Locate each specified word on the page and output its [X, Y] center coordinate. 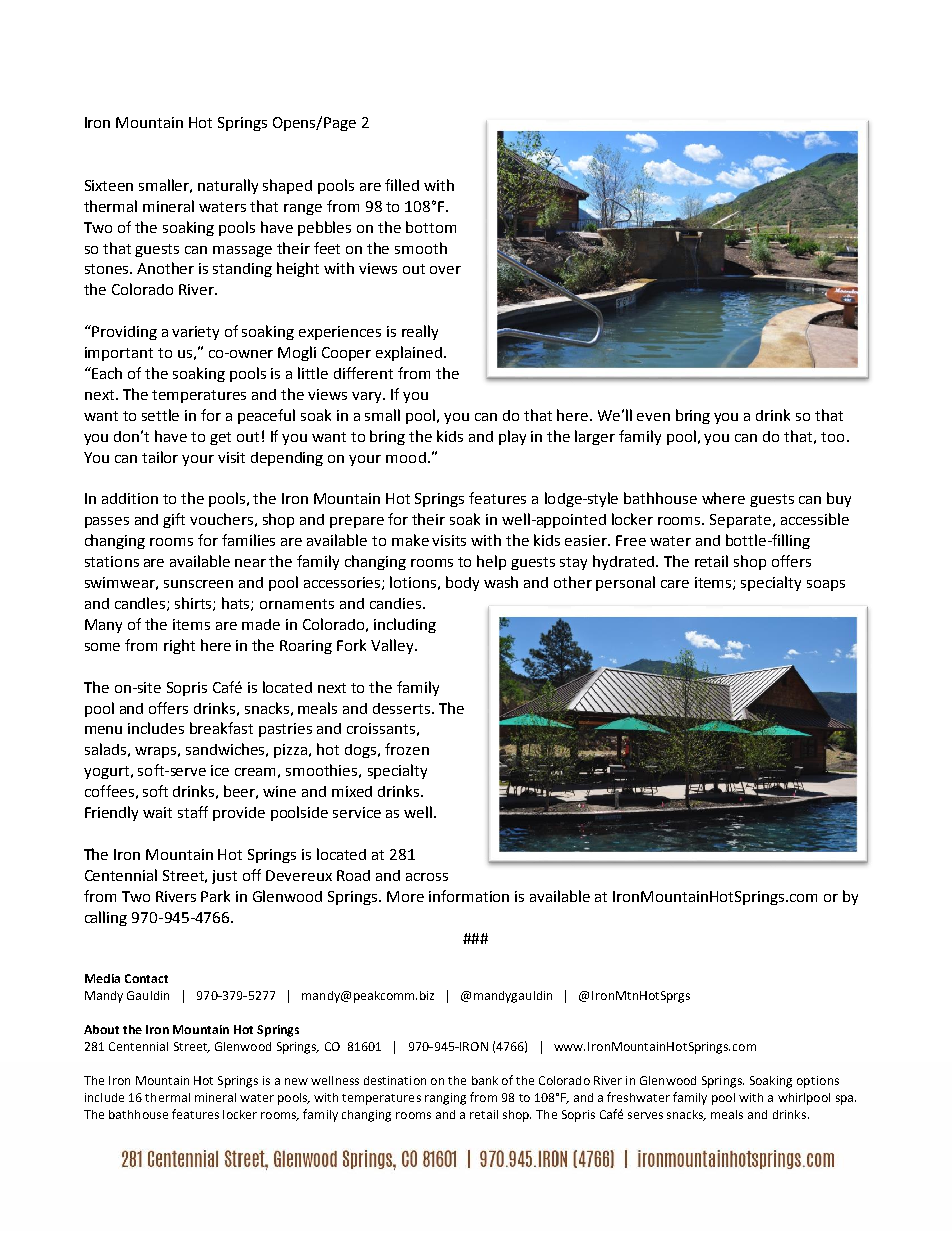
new [296, 1081]
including [405, 625]
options [818, 1082]
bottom [431, 227]
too [832, 437]
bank [485, 1080]
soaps [826, 585]
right [179, 646]
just [224, 877]
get [220, 438]
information [469, 896]
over [445, 270]
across [427, 877]
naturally [228, 186]
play [512, 437]
